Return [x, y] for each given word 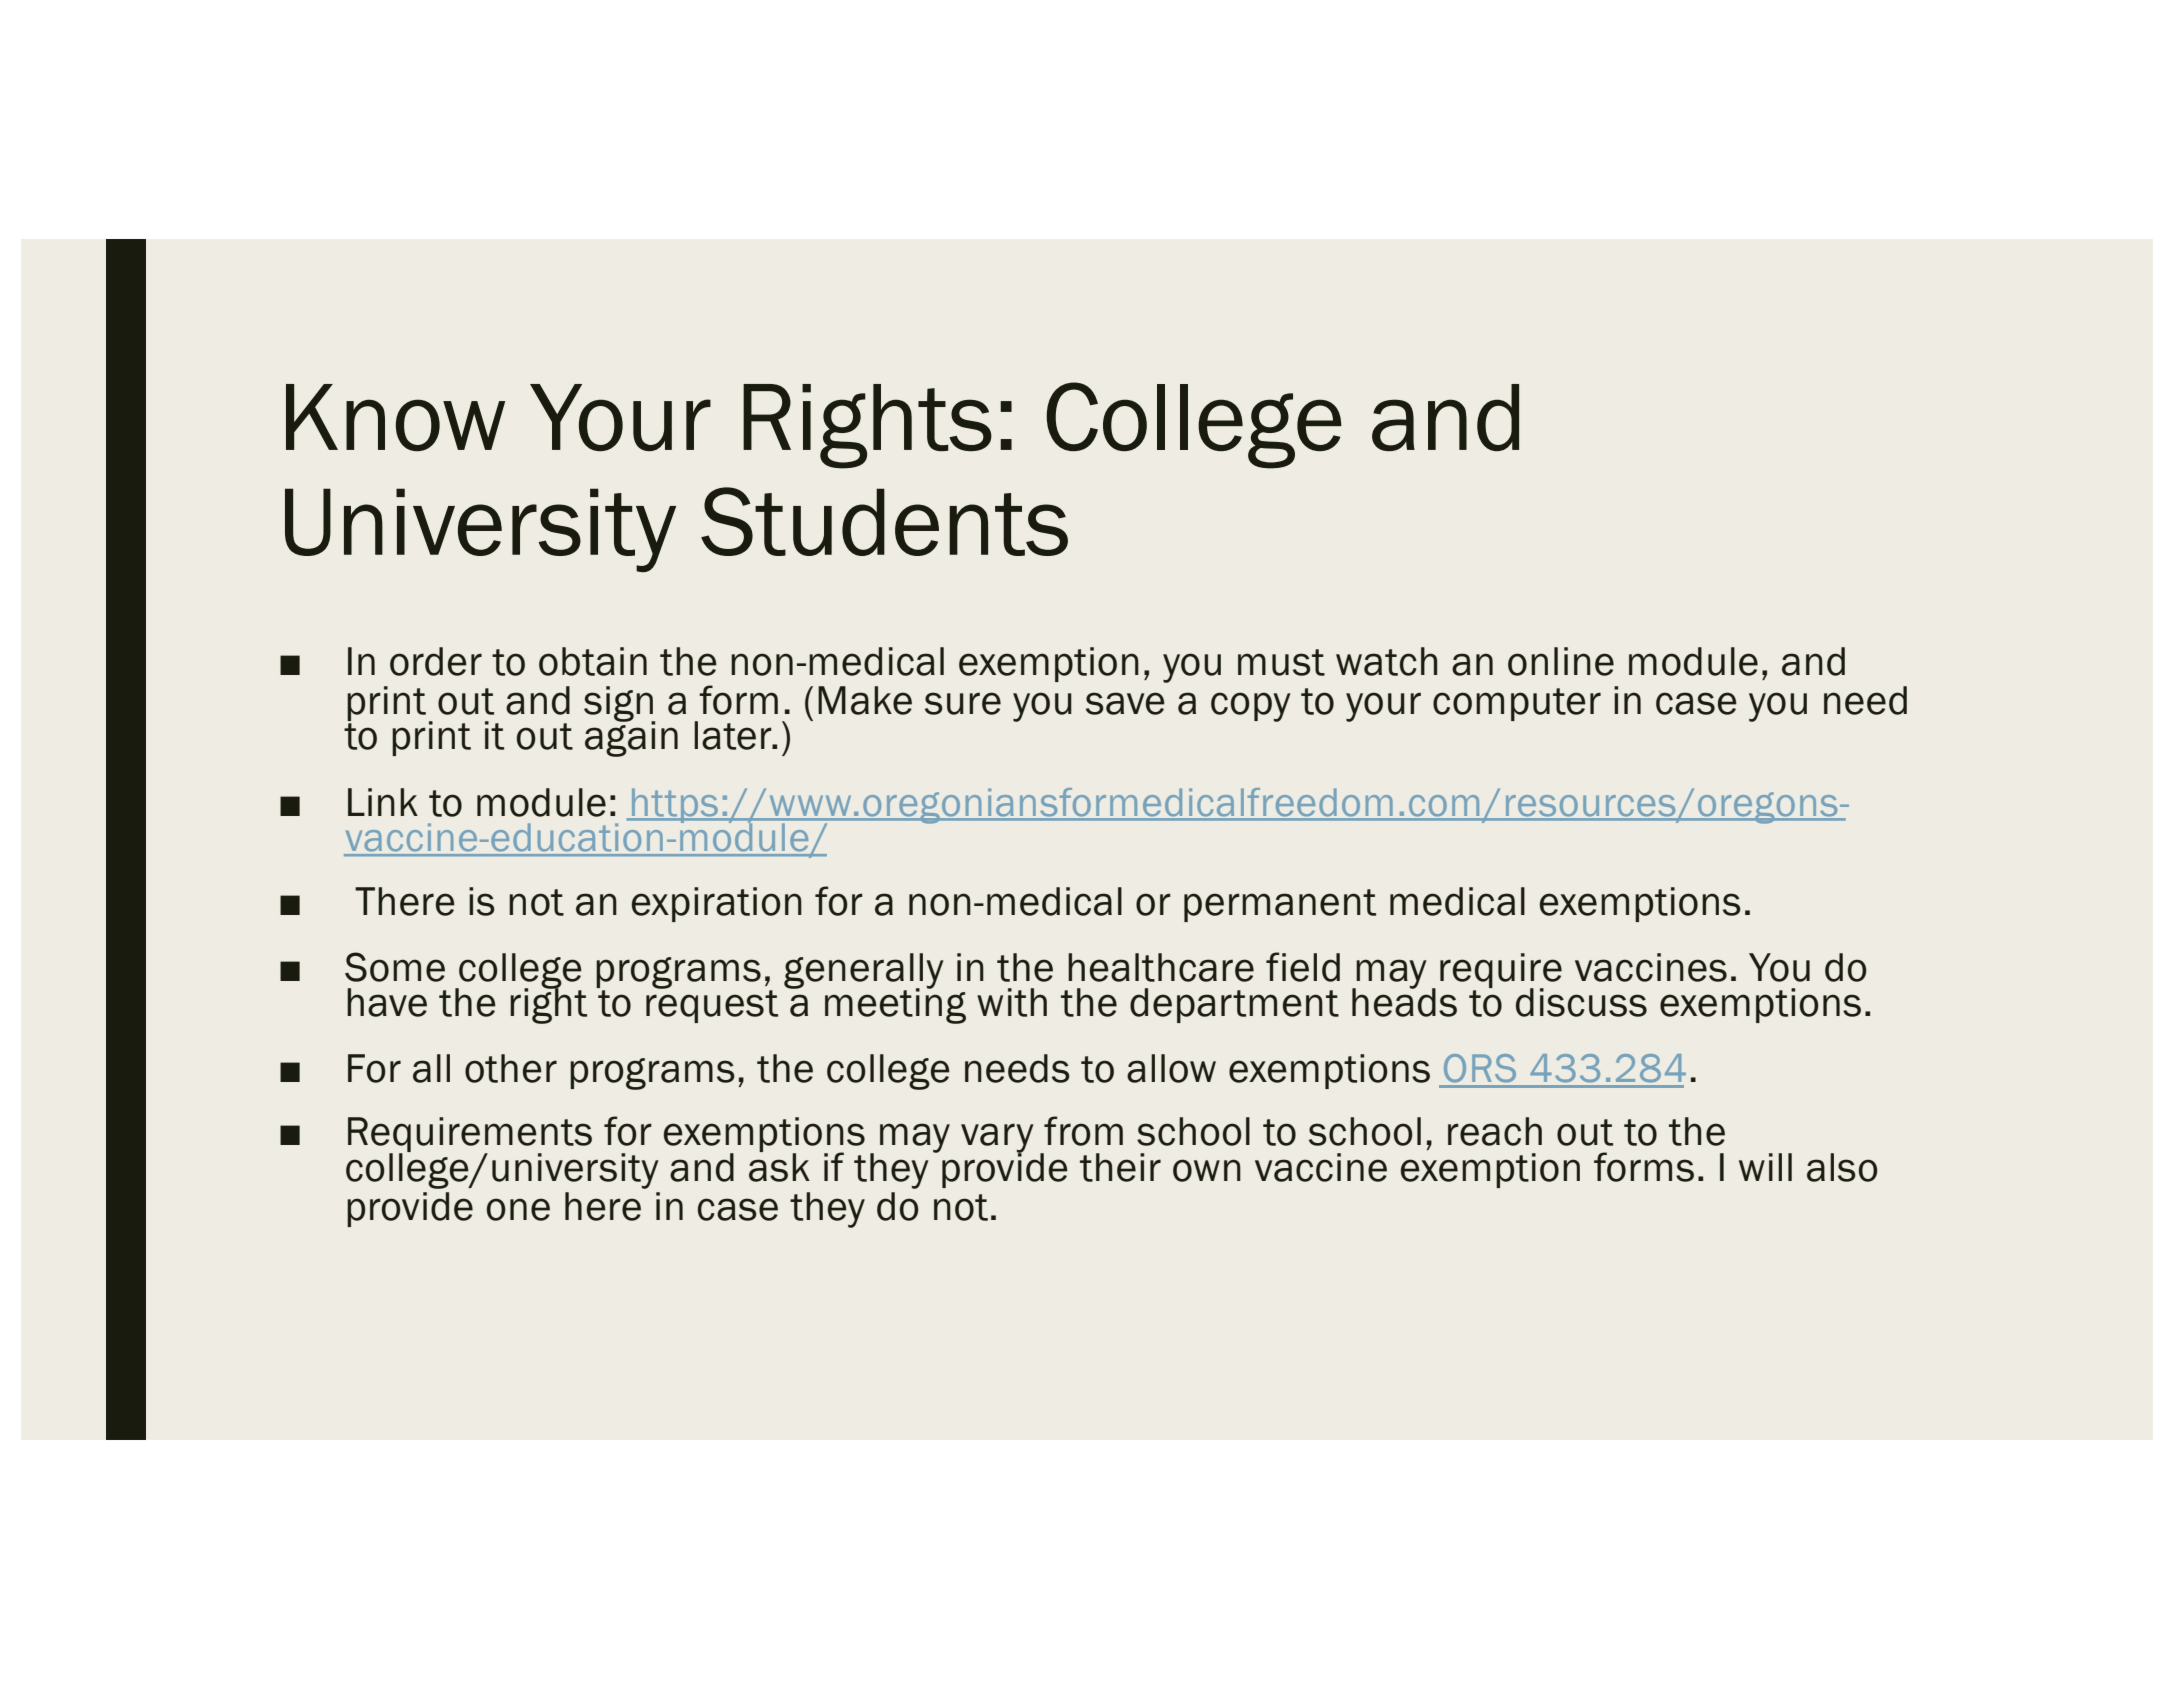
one [518, 1209]
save [1125, 703]
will [1765, 1167]
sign [619, 705]
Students [884, 521]
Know [395, 417]
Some [395, 967]
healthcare [1161, 967]
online [1561, 661]
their [1120, 1167]
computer [1517, 704]
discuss [1581, 1002]
